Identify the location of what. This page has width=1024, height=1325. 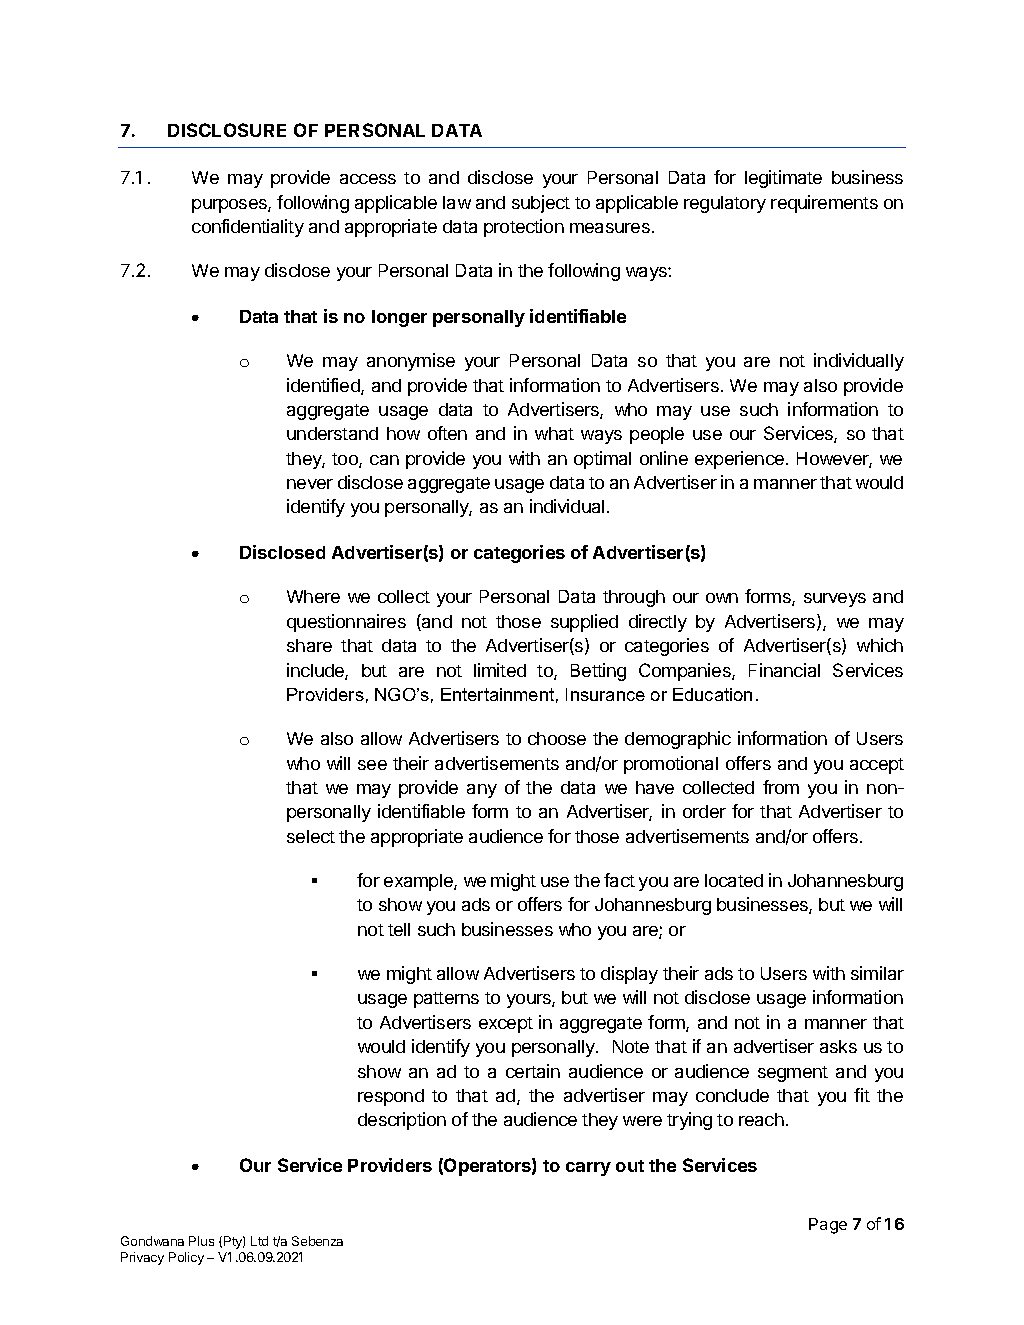
(554, 433).
